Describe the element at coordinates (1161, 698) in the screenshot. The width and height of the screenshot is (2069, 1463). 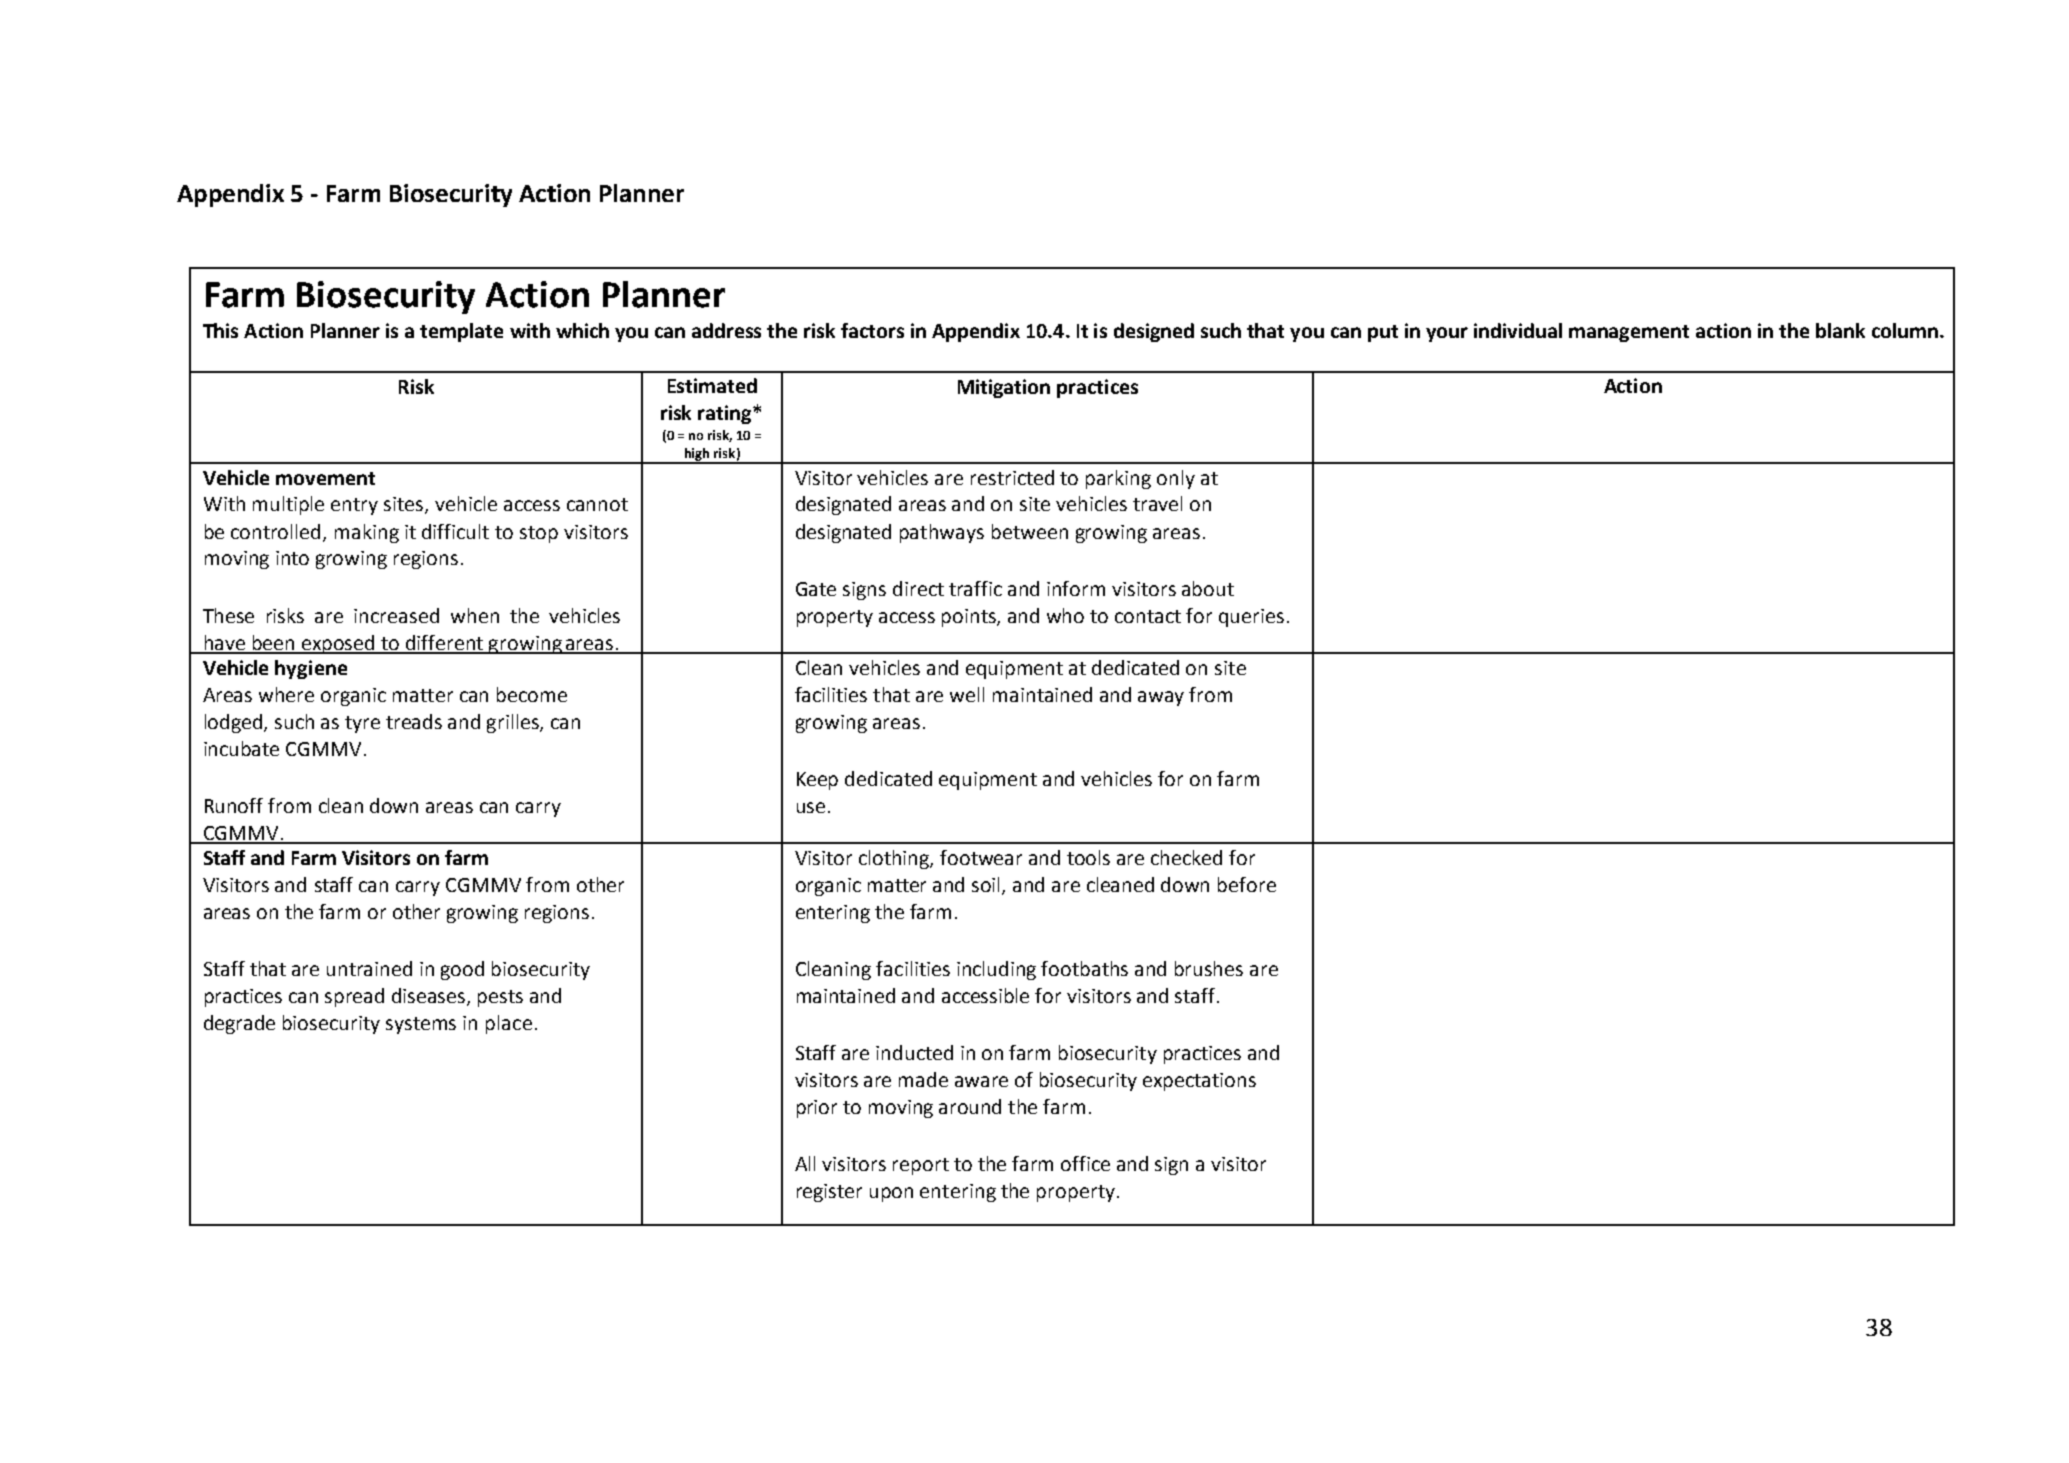
I see `away` at that location.
